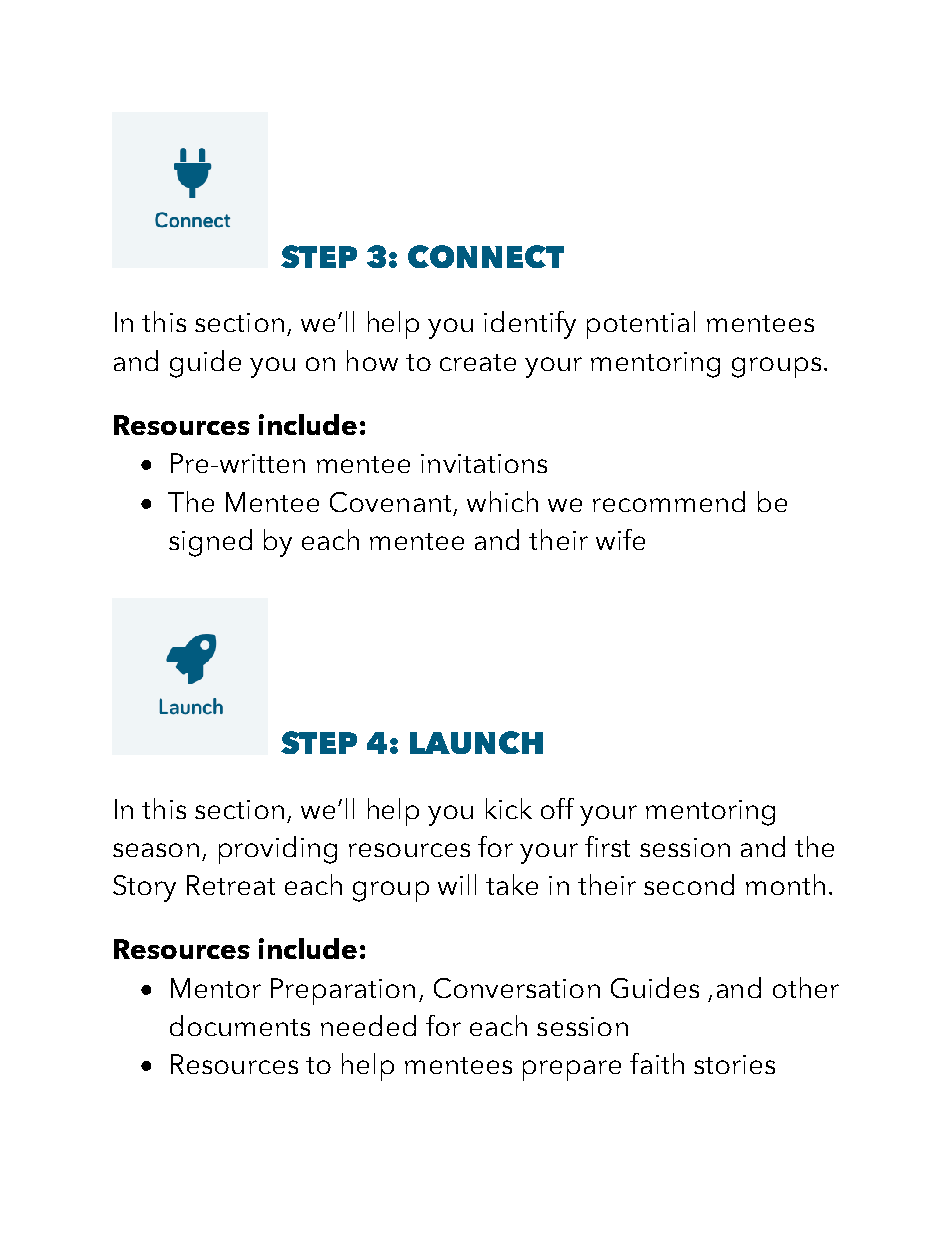 This screenshot has width=952, height=1233. I want to click on documents, so click(240, 1025).
